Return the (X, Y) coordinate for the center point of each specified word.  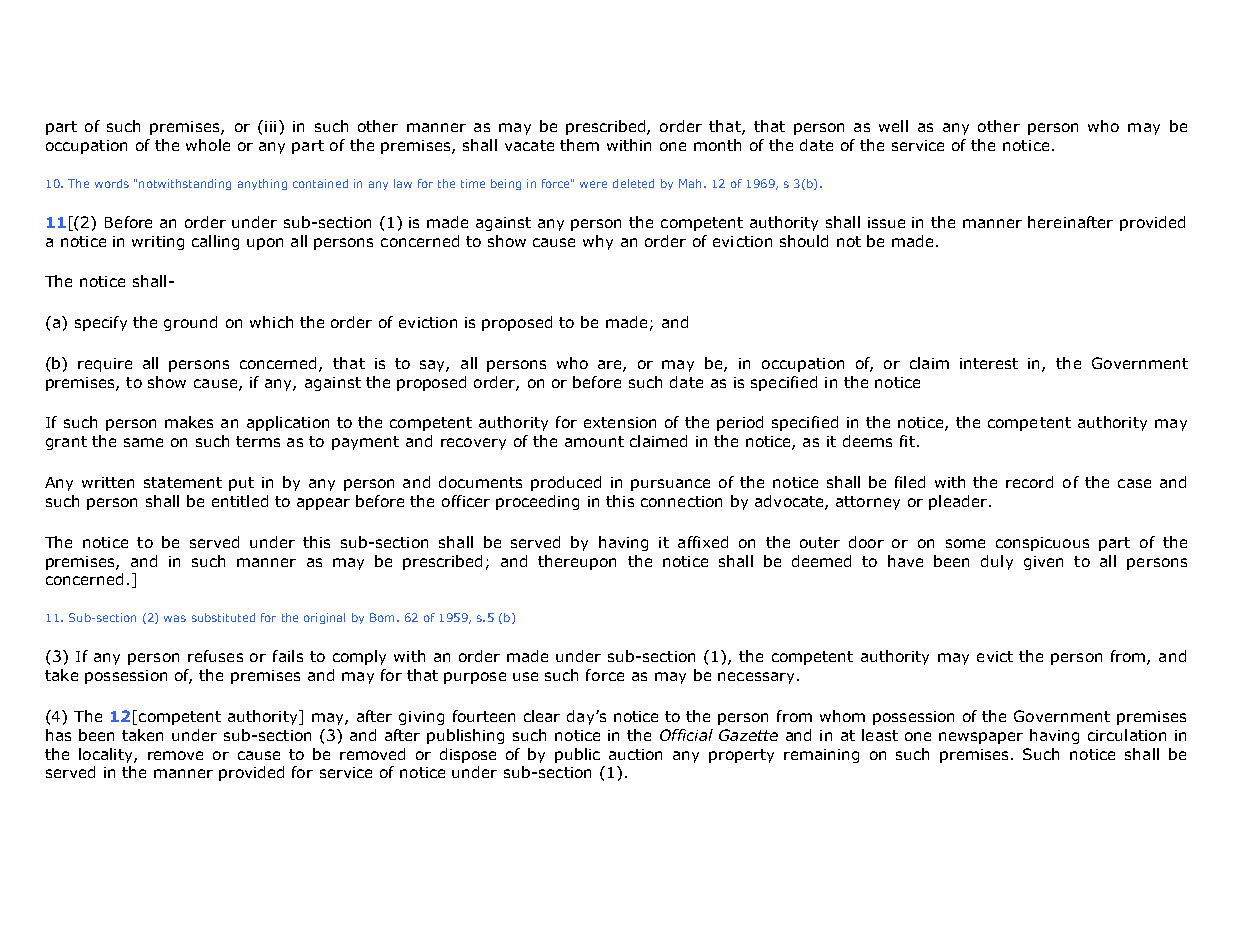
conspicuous (1042, 544)
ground (190, 323)
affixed (703, 542)
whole (208, 145)
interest (989, 363)
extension (620, 422)
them (579, 145)
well (893, 126)
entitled (240, 501)
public (577, 755)
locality (107, 755)
